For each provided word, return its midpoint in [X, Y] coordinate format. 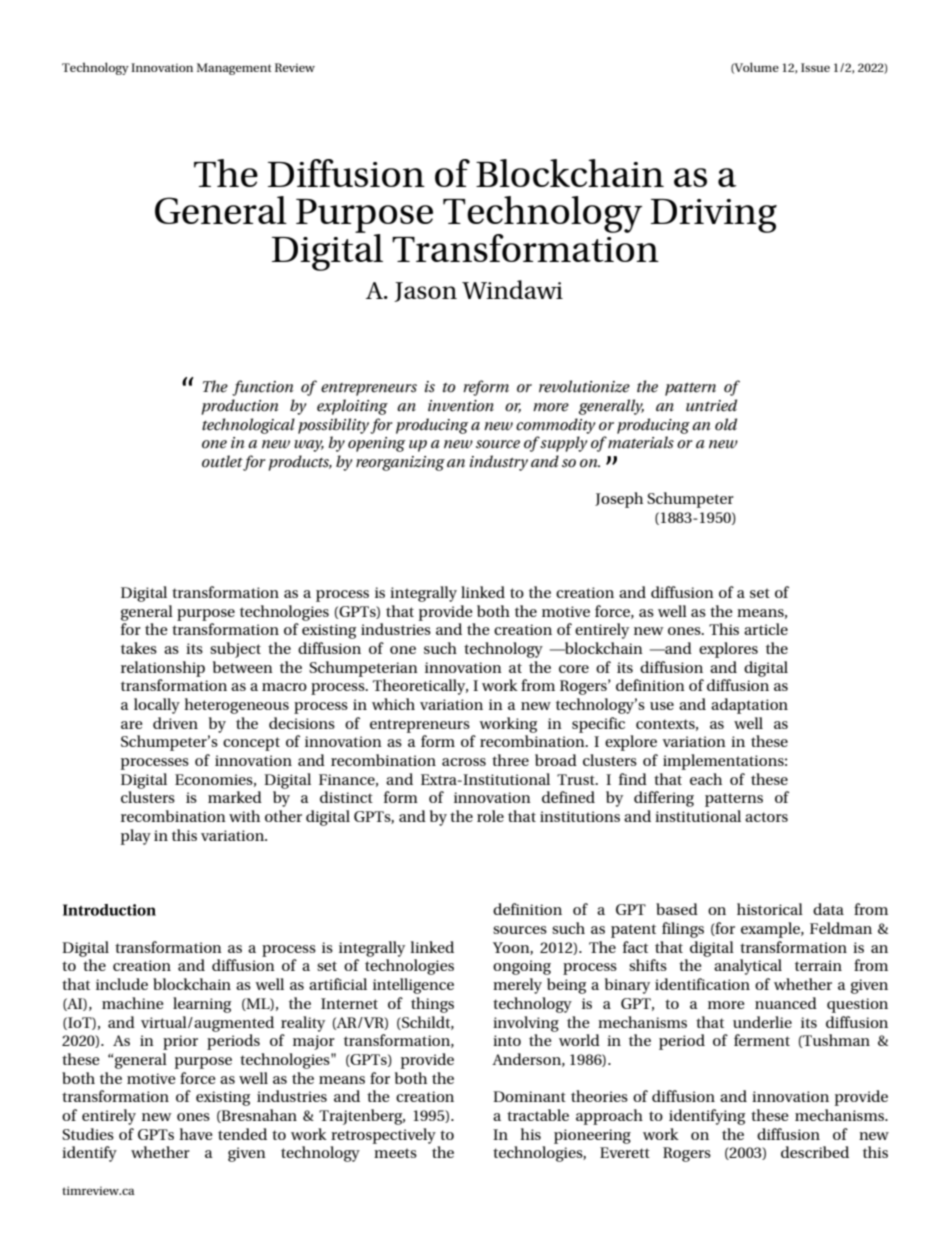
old [726, 424]
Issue [815, 67]
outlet [223, 462]
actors [766, 817]
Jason [425, 292]
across [464, 762]
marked [235, 797]
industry [499, 463]
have [195, 1134]
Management [234, 69]
